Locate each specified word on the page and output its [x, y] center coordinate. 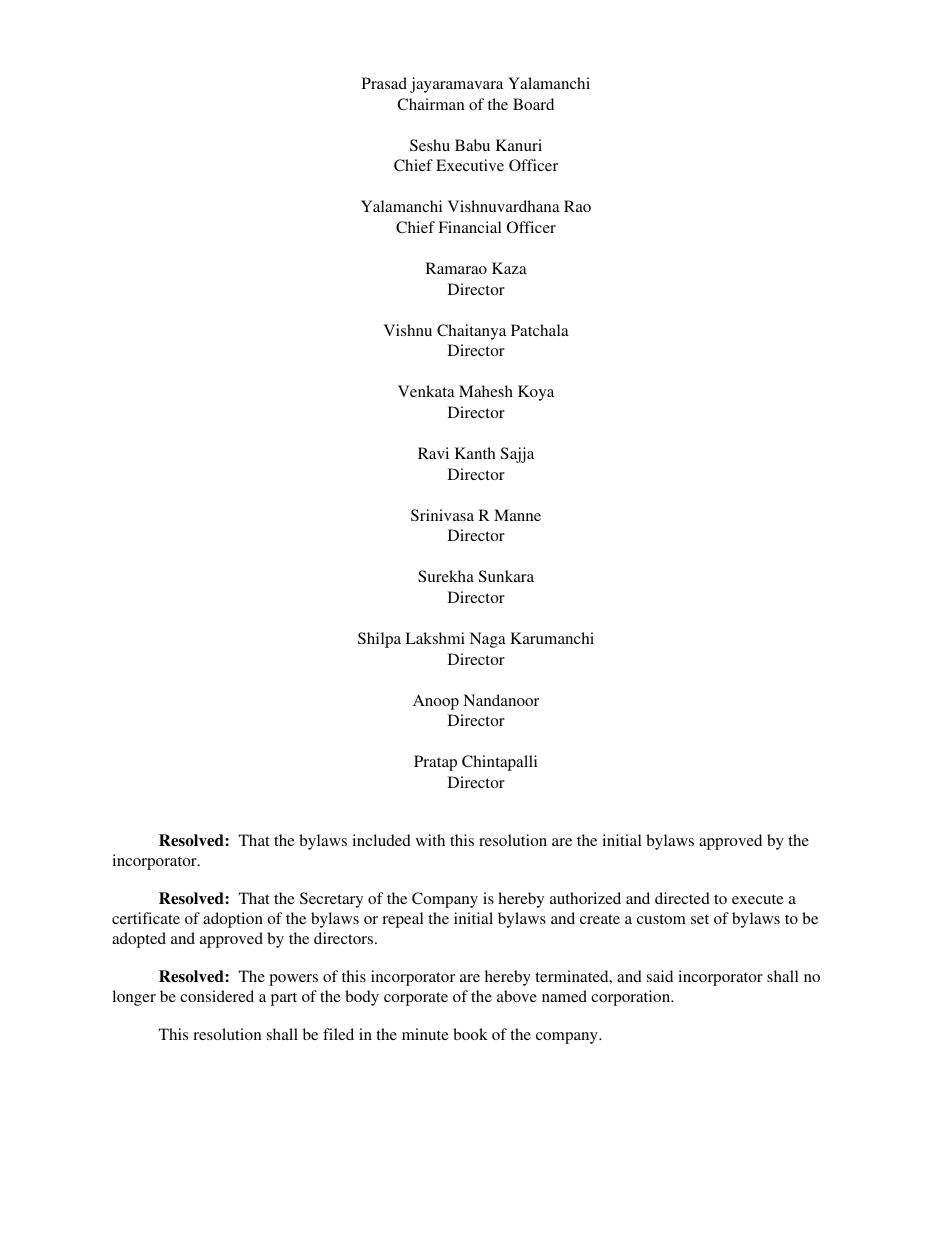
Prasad [384, 83]
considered [217, 996]
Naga [488, 640]
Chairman [430, 104]
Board [533, 104]
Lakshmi [435, 638]
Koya [536, 393]
